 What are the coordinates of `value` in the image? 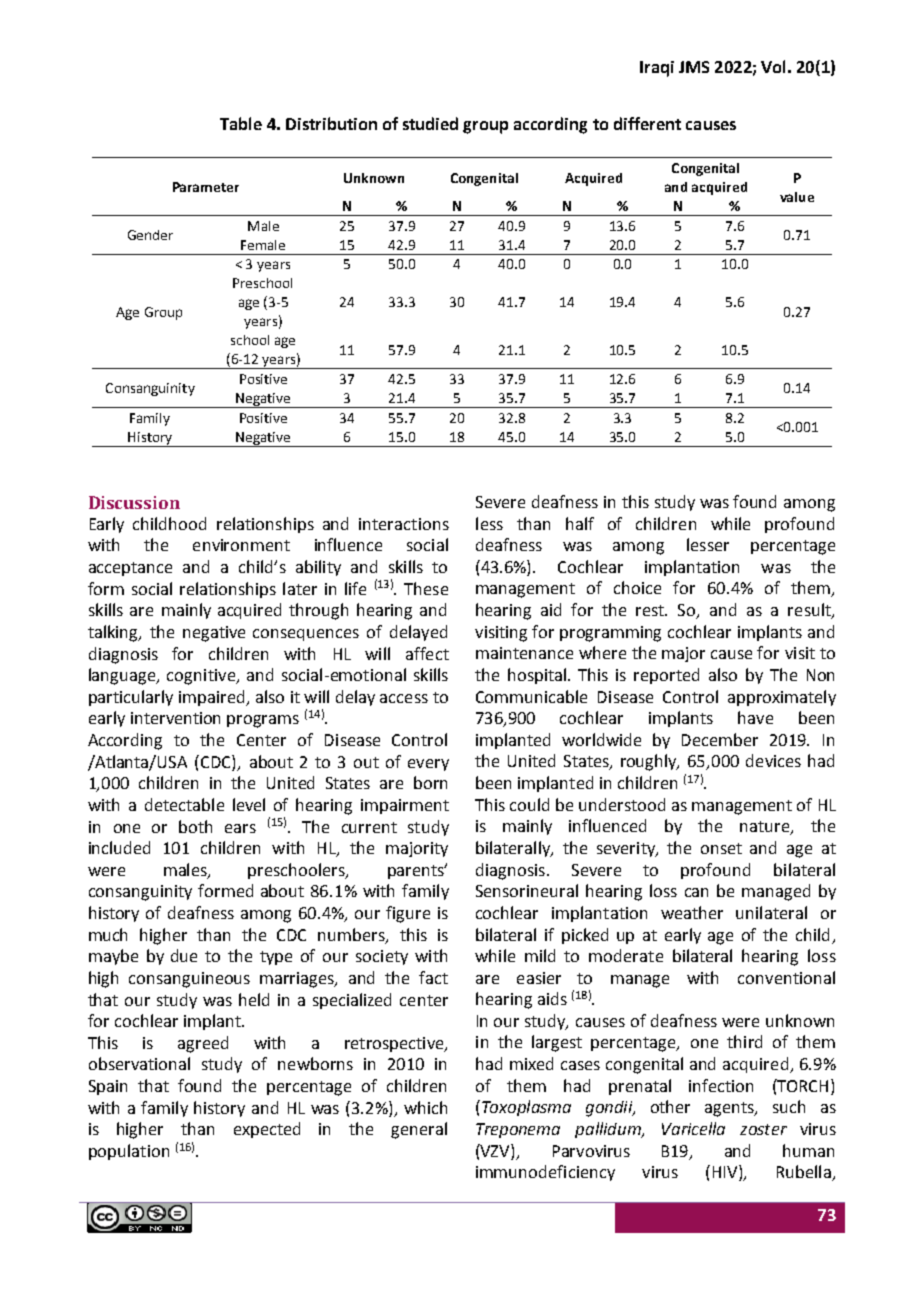 It's located at (797, 197).
